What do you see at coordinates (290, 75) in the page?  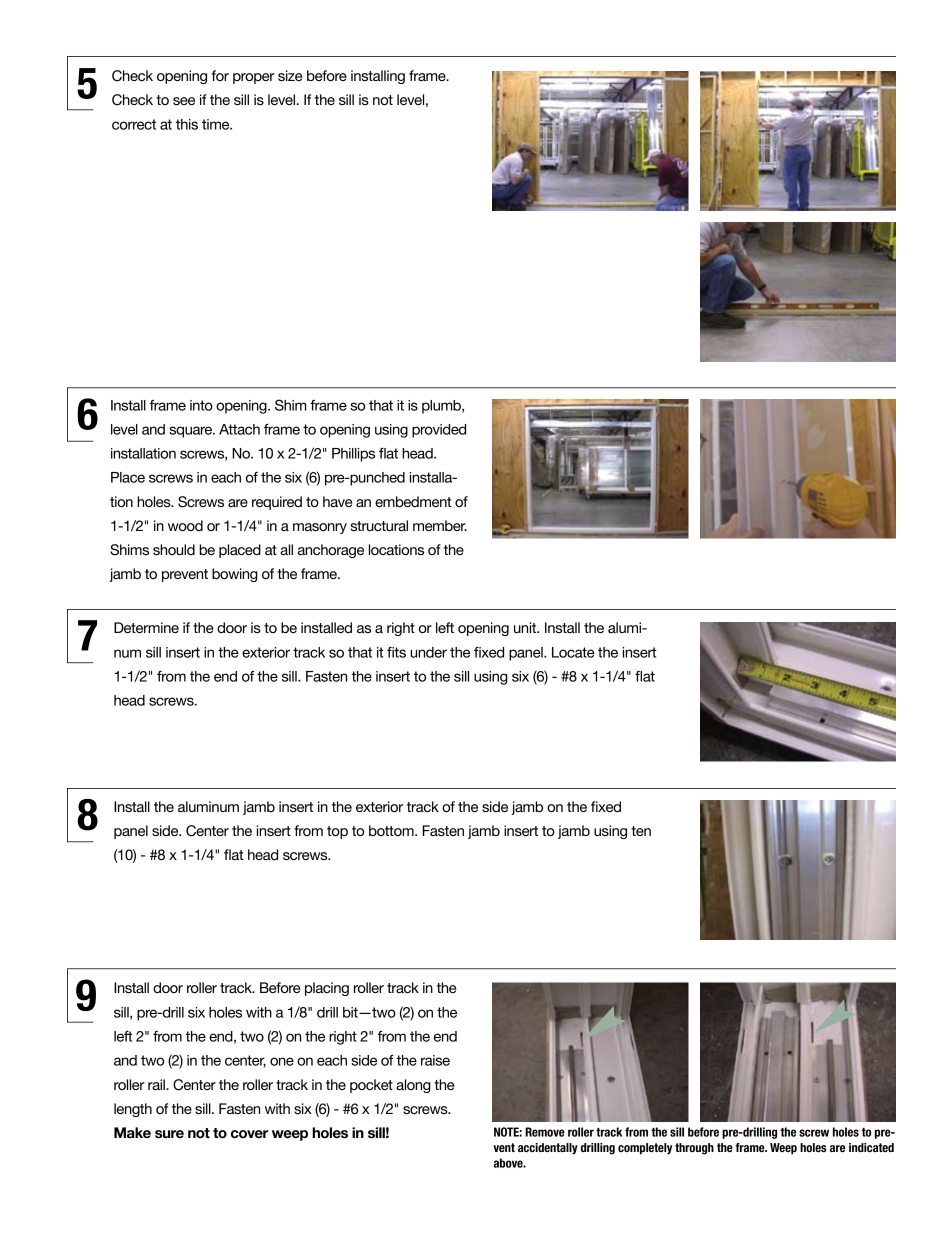 I see `size` at bounding box center [290, 75].
